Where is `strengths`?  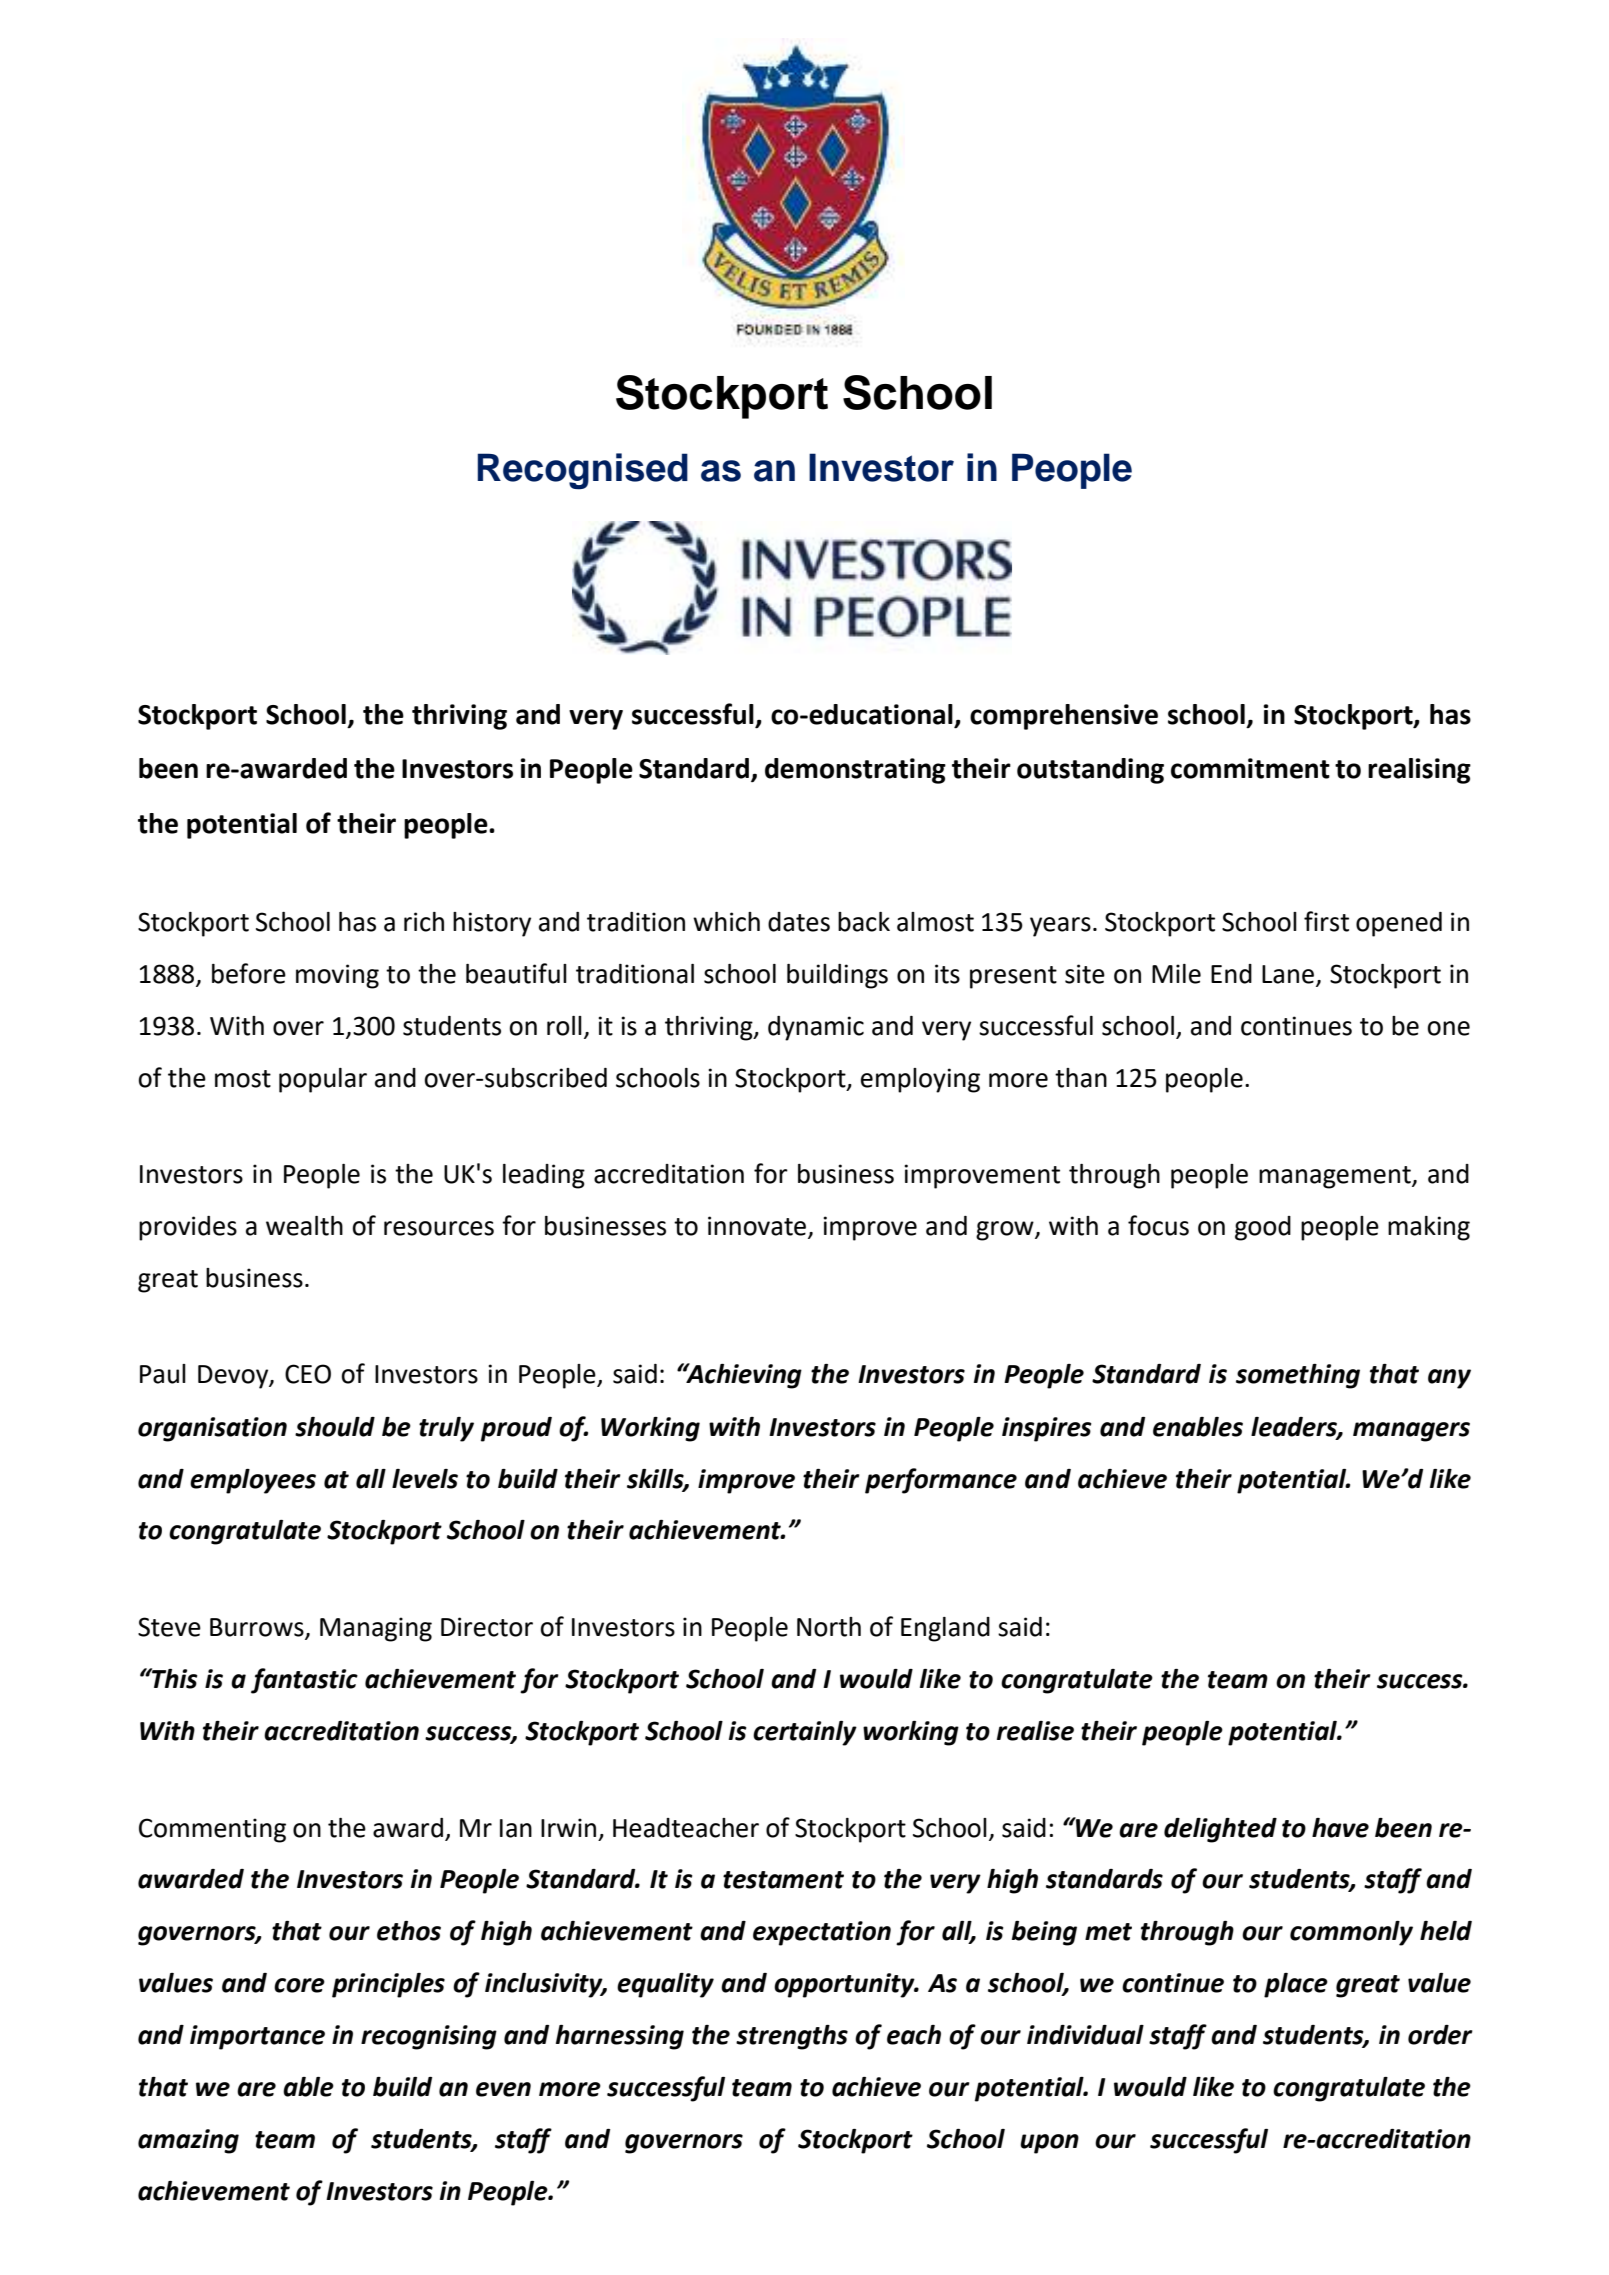
strengths is located at coordinates (792, 2037).
